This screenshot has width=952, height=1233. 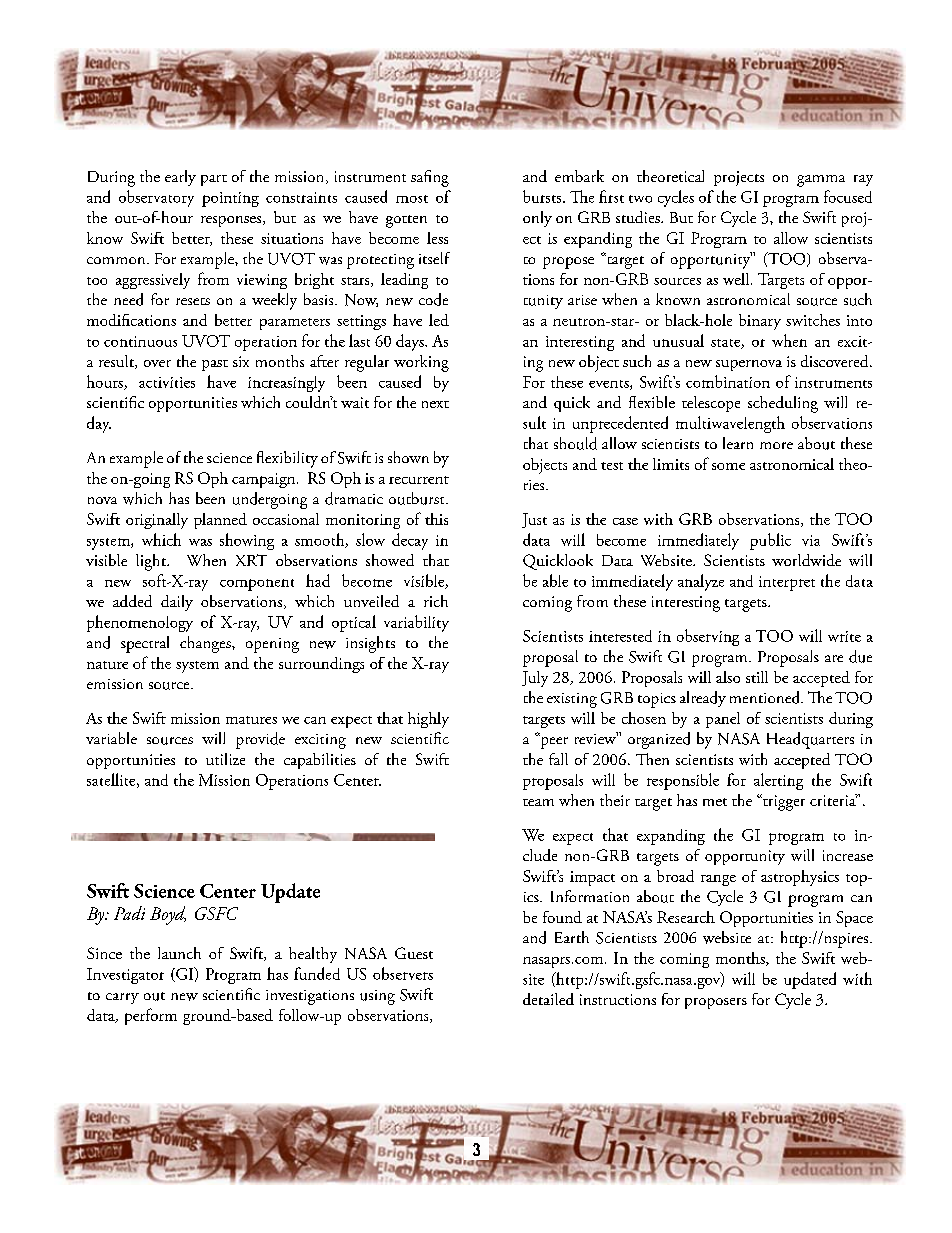 I want to click on gamma, so click(x=821, y=181).
